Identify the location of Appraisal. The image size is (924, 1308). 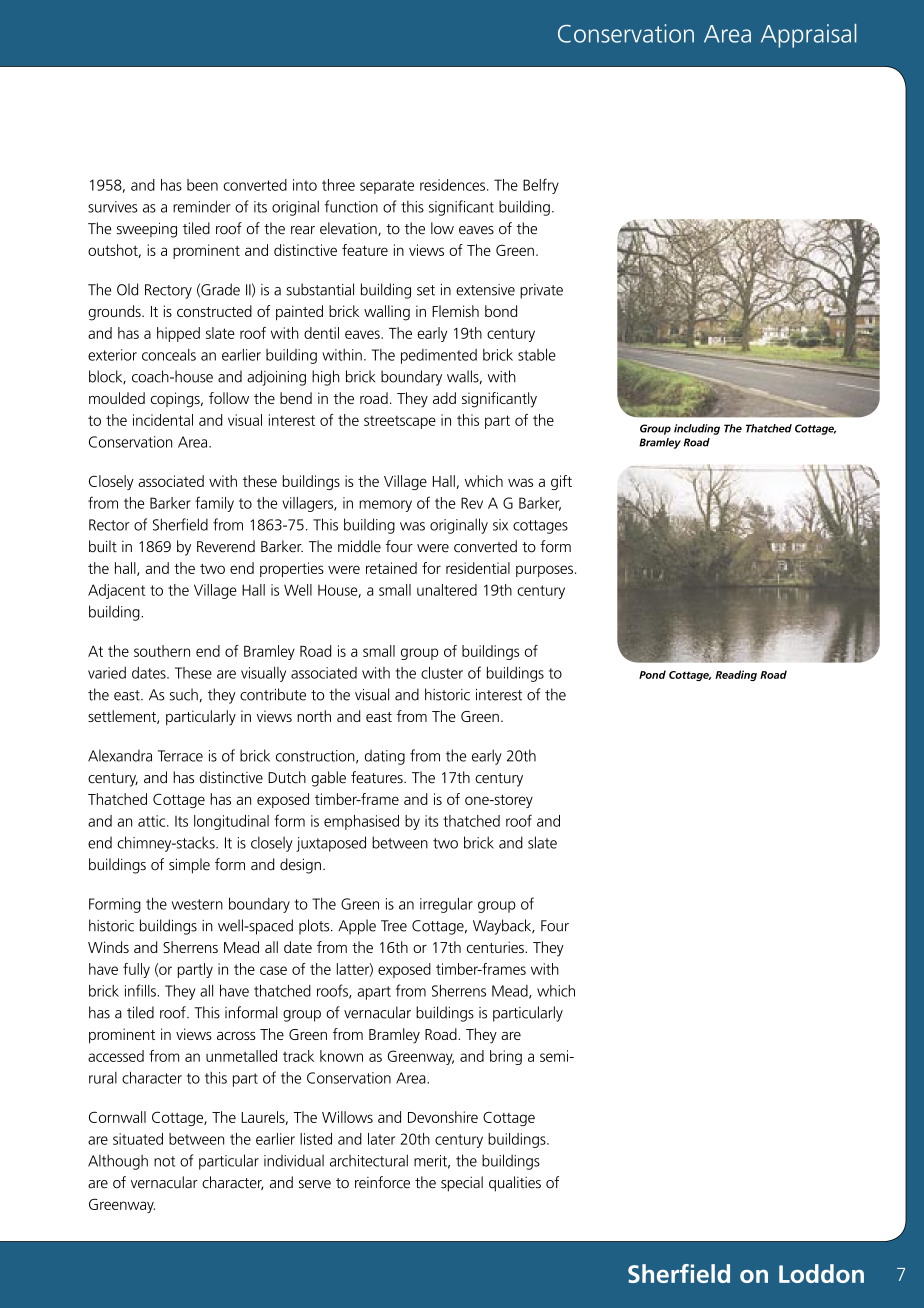
(808, 36).
